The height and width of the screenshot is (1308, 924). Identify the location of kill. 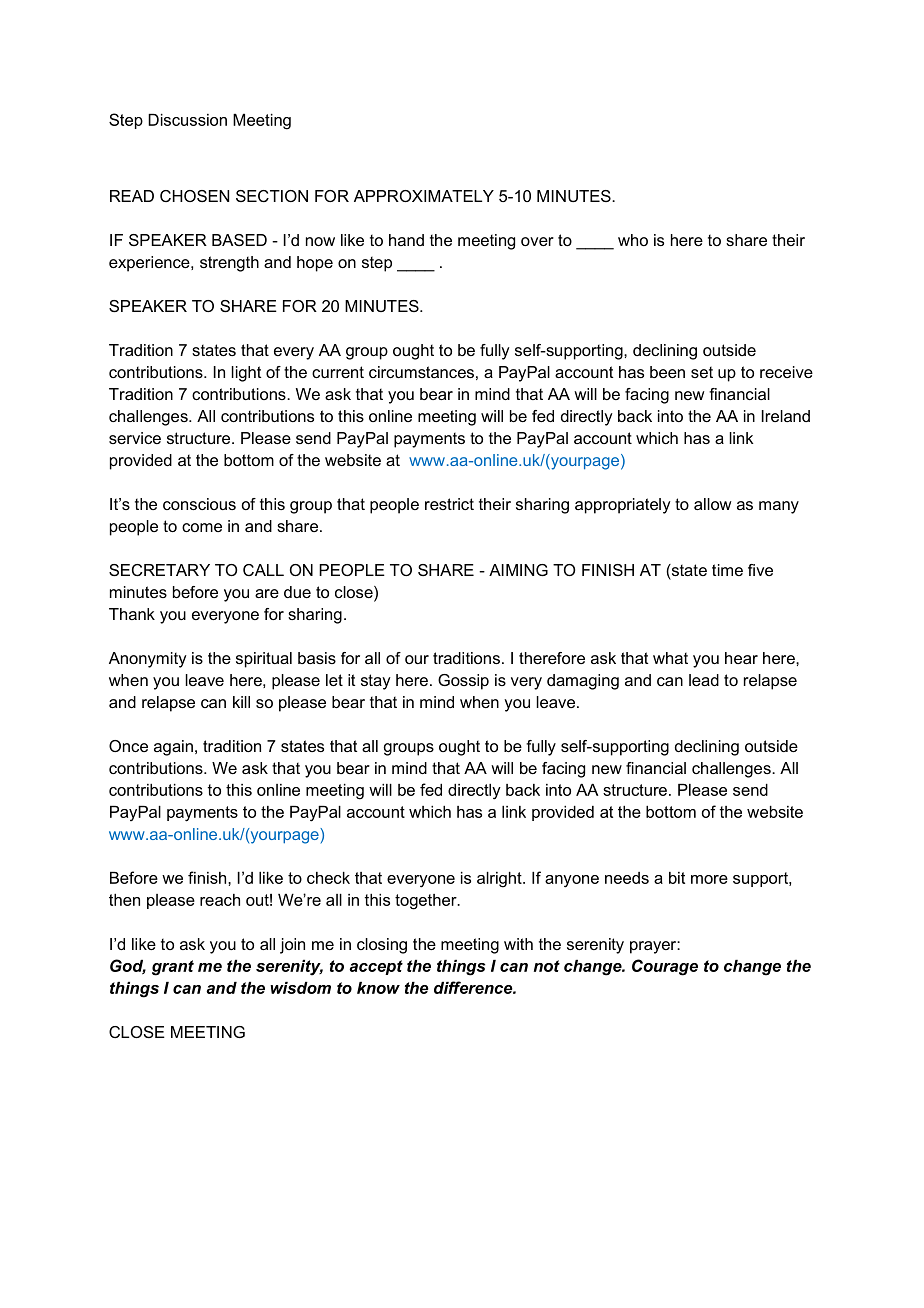
(241, 702).
